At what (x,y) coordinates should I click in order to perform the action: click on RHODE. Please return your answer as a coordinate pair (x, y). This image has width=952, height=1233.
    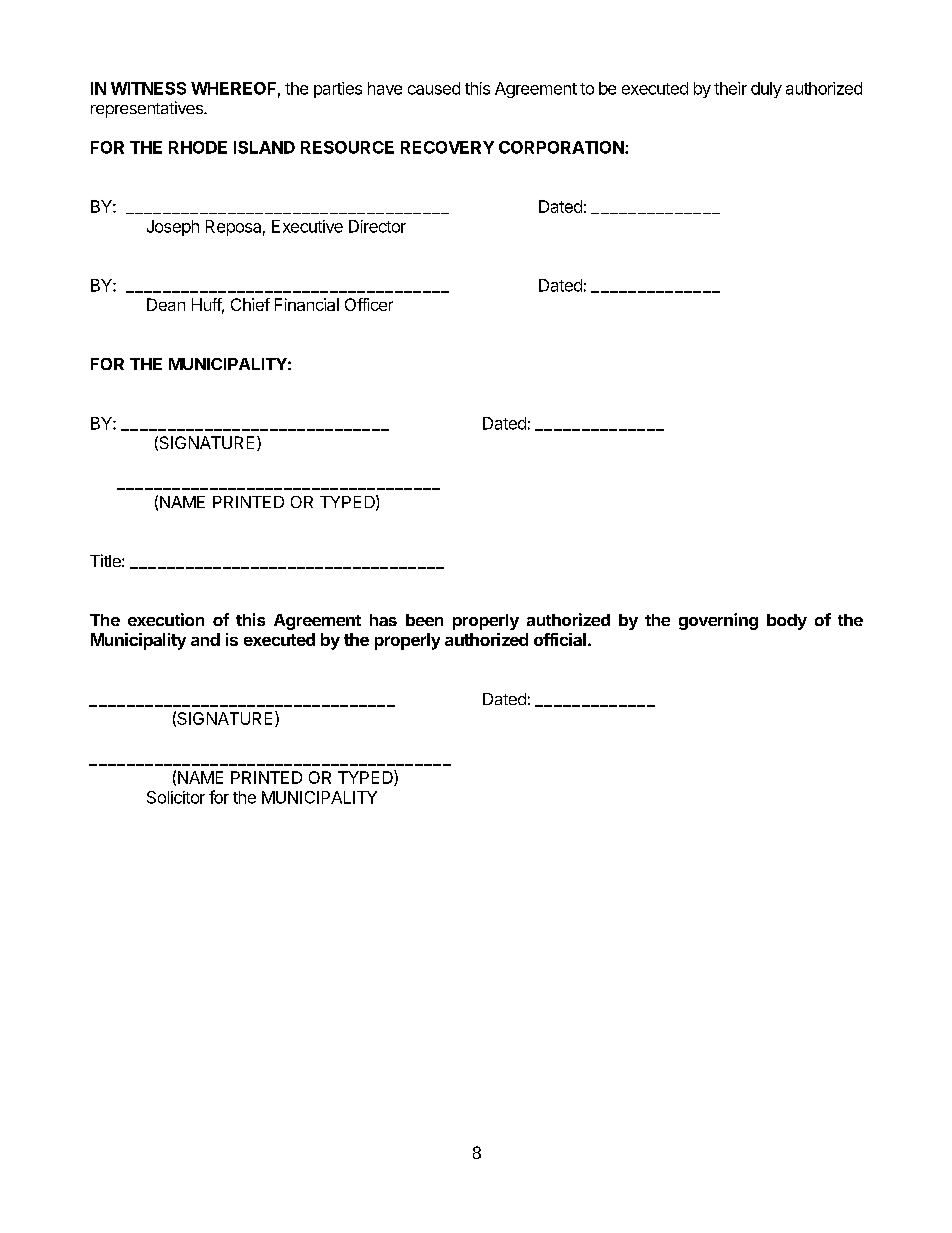
    Looking at the image, I should click on (198, 147).
